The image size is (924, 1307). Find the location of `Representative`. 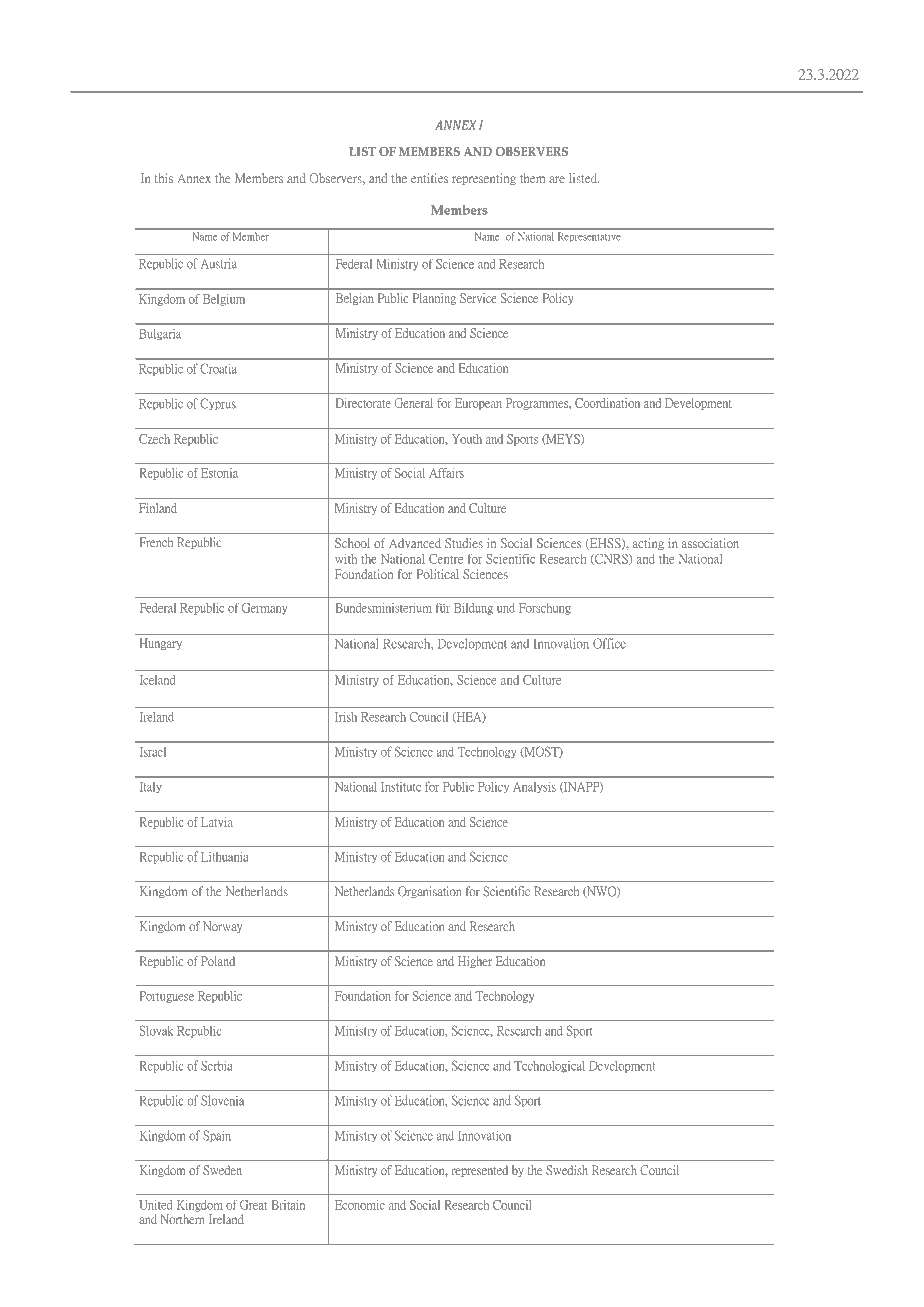

Representative is located at coordinates (589, 237).
